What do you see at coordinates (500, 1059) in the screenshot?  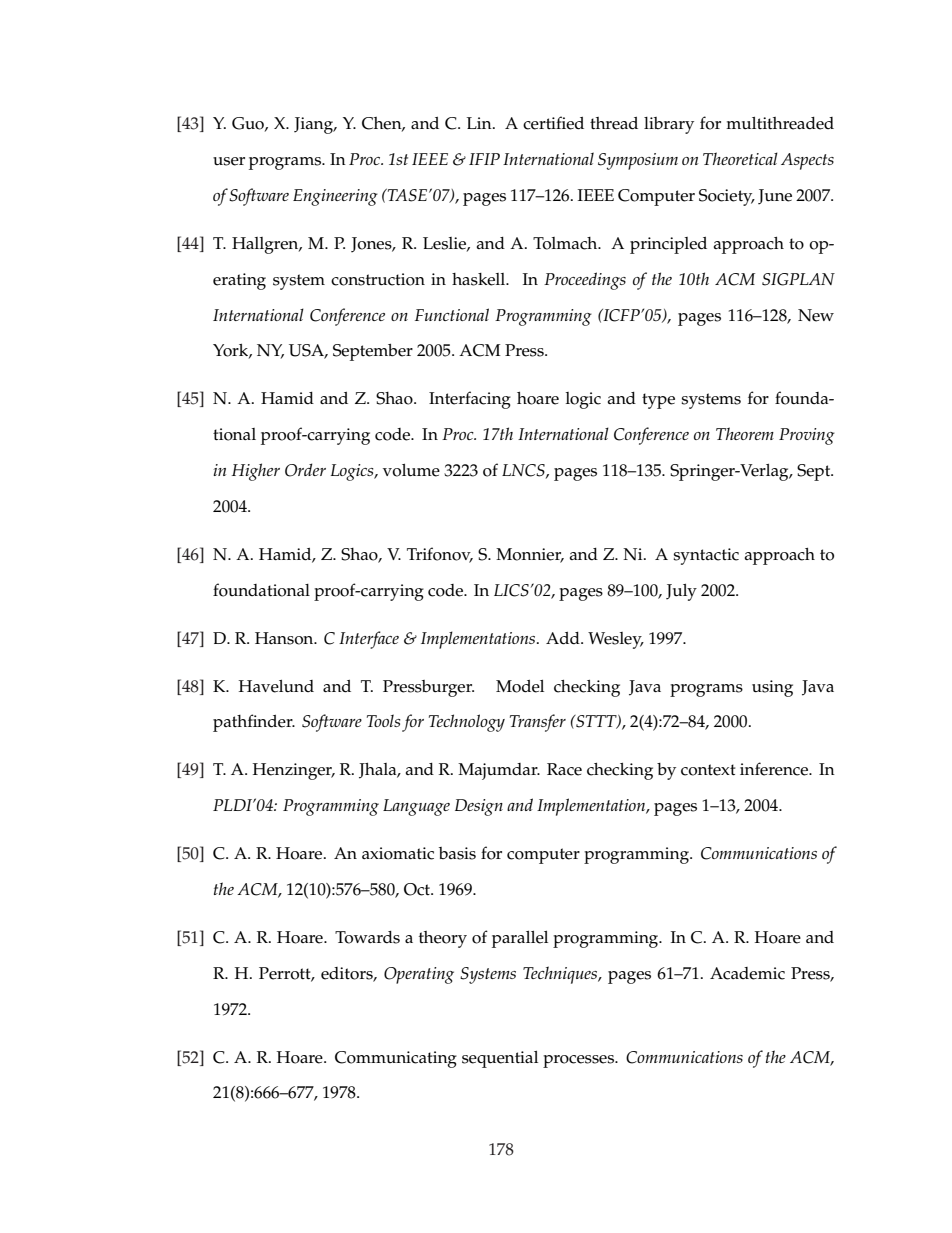 I see `sequential` at bounding box center [500, 1059].
